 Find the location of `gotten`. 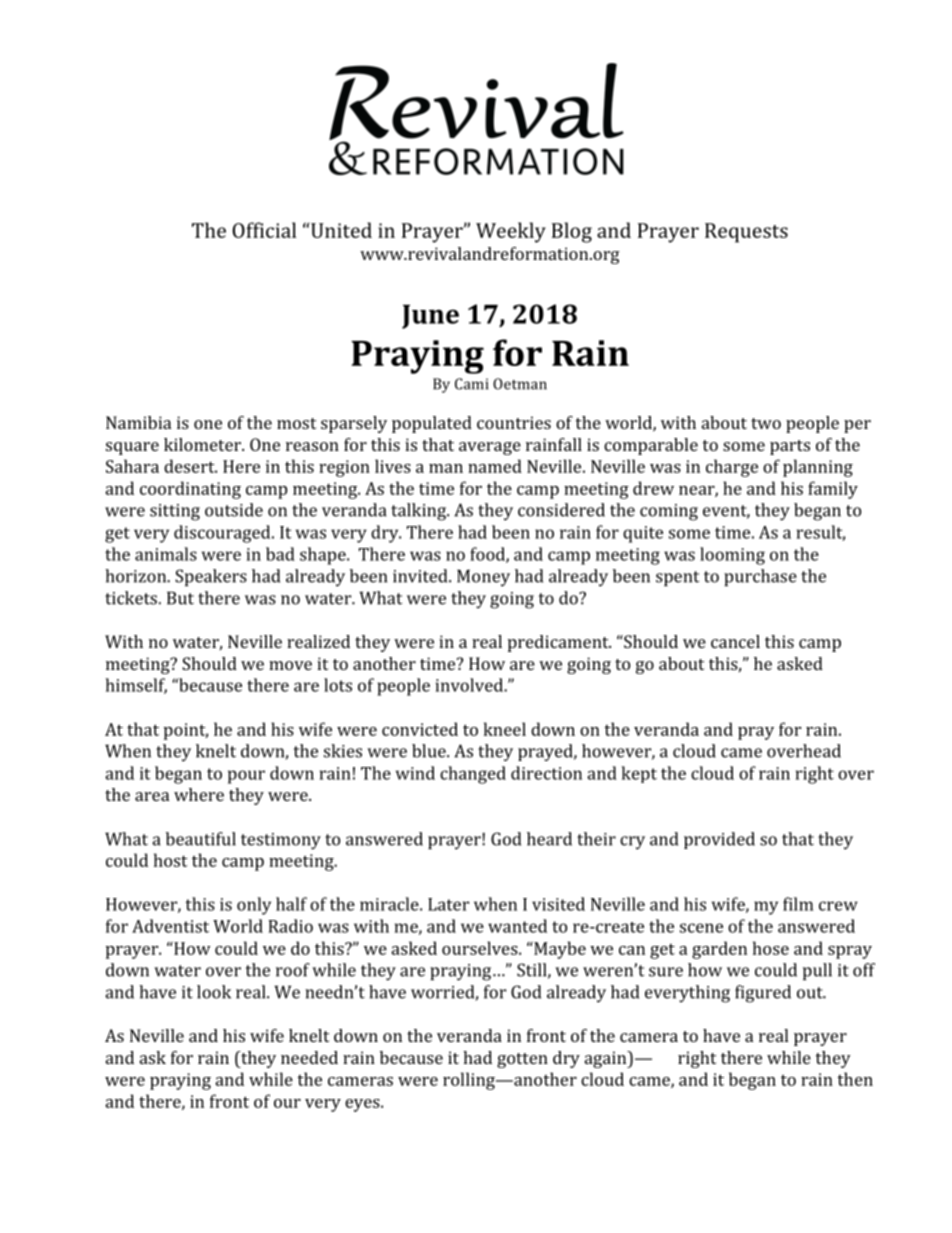

gotten is located at coordinates (522, 1060).
